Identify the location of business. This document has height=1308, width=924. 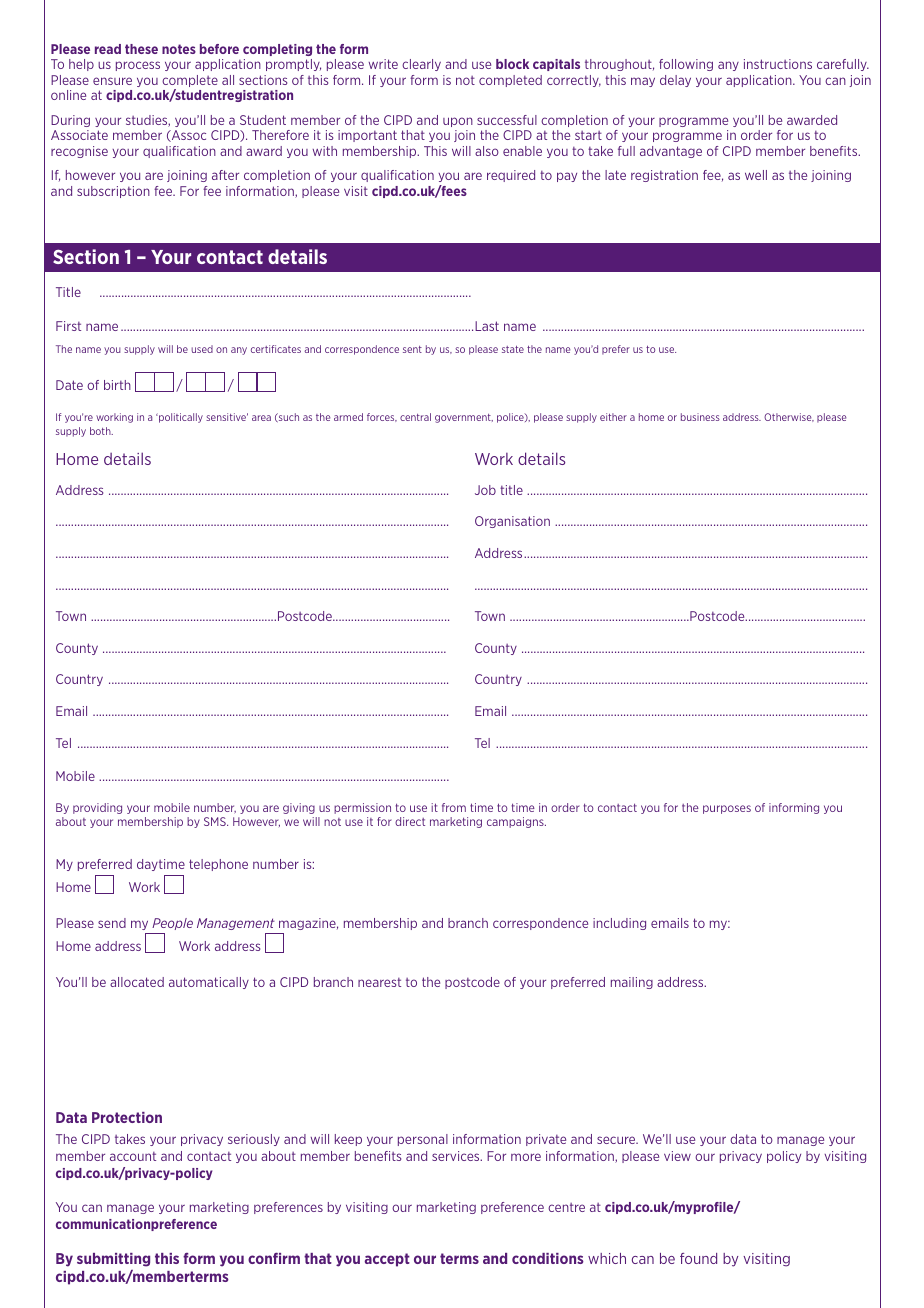
(700, 417).
